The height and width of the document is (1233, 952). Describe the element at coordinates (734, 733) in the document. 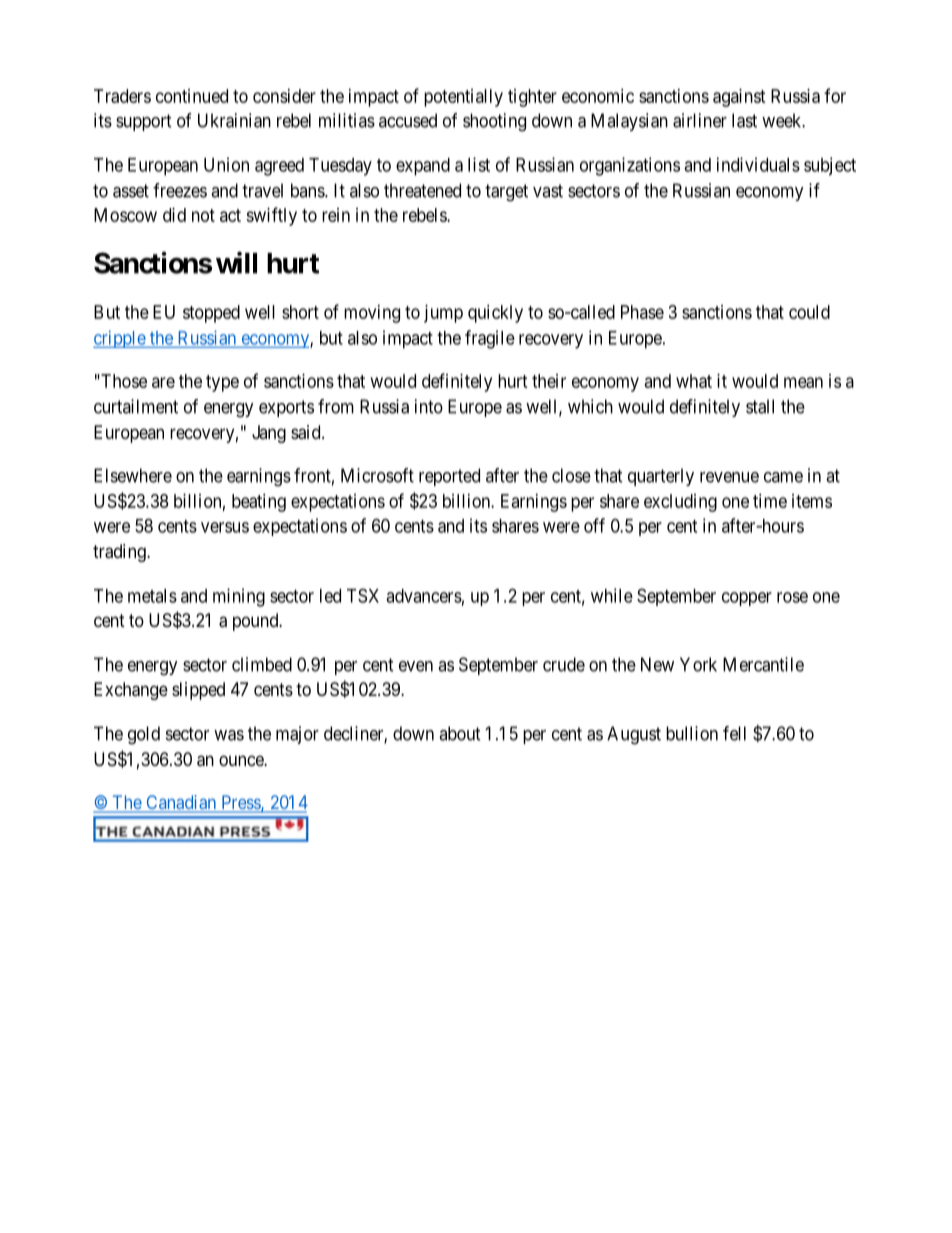

I see `fell` at that location.
